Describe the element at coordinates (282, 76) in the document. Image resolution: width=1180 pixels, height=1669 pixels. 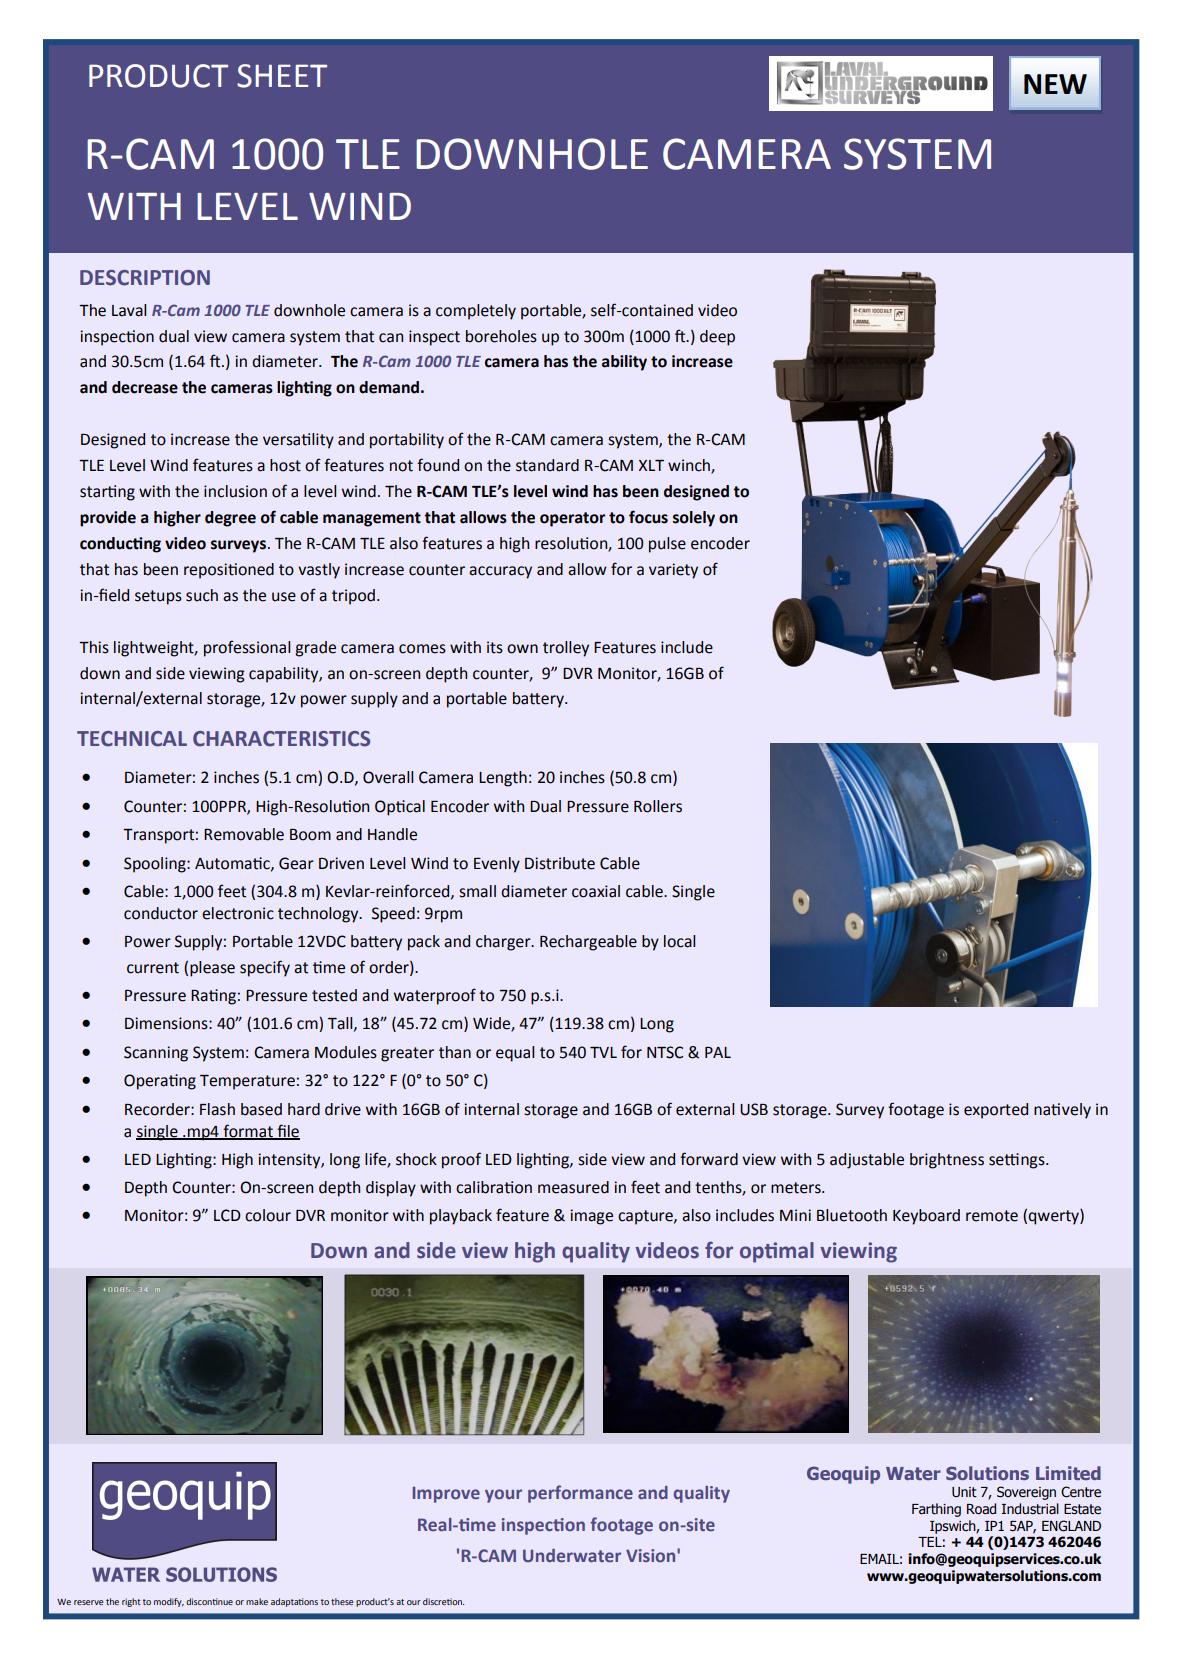
I see `SHEET` at that location.
